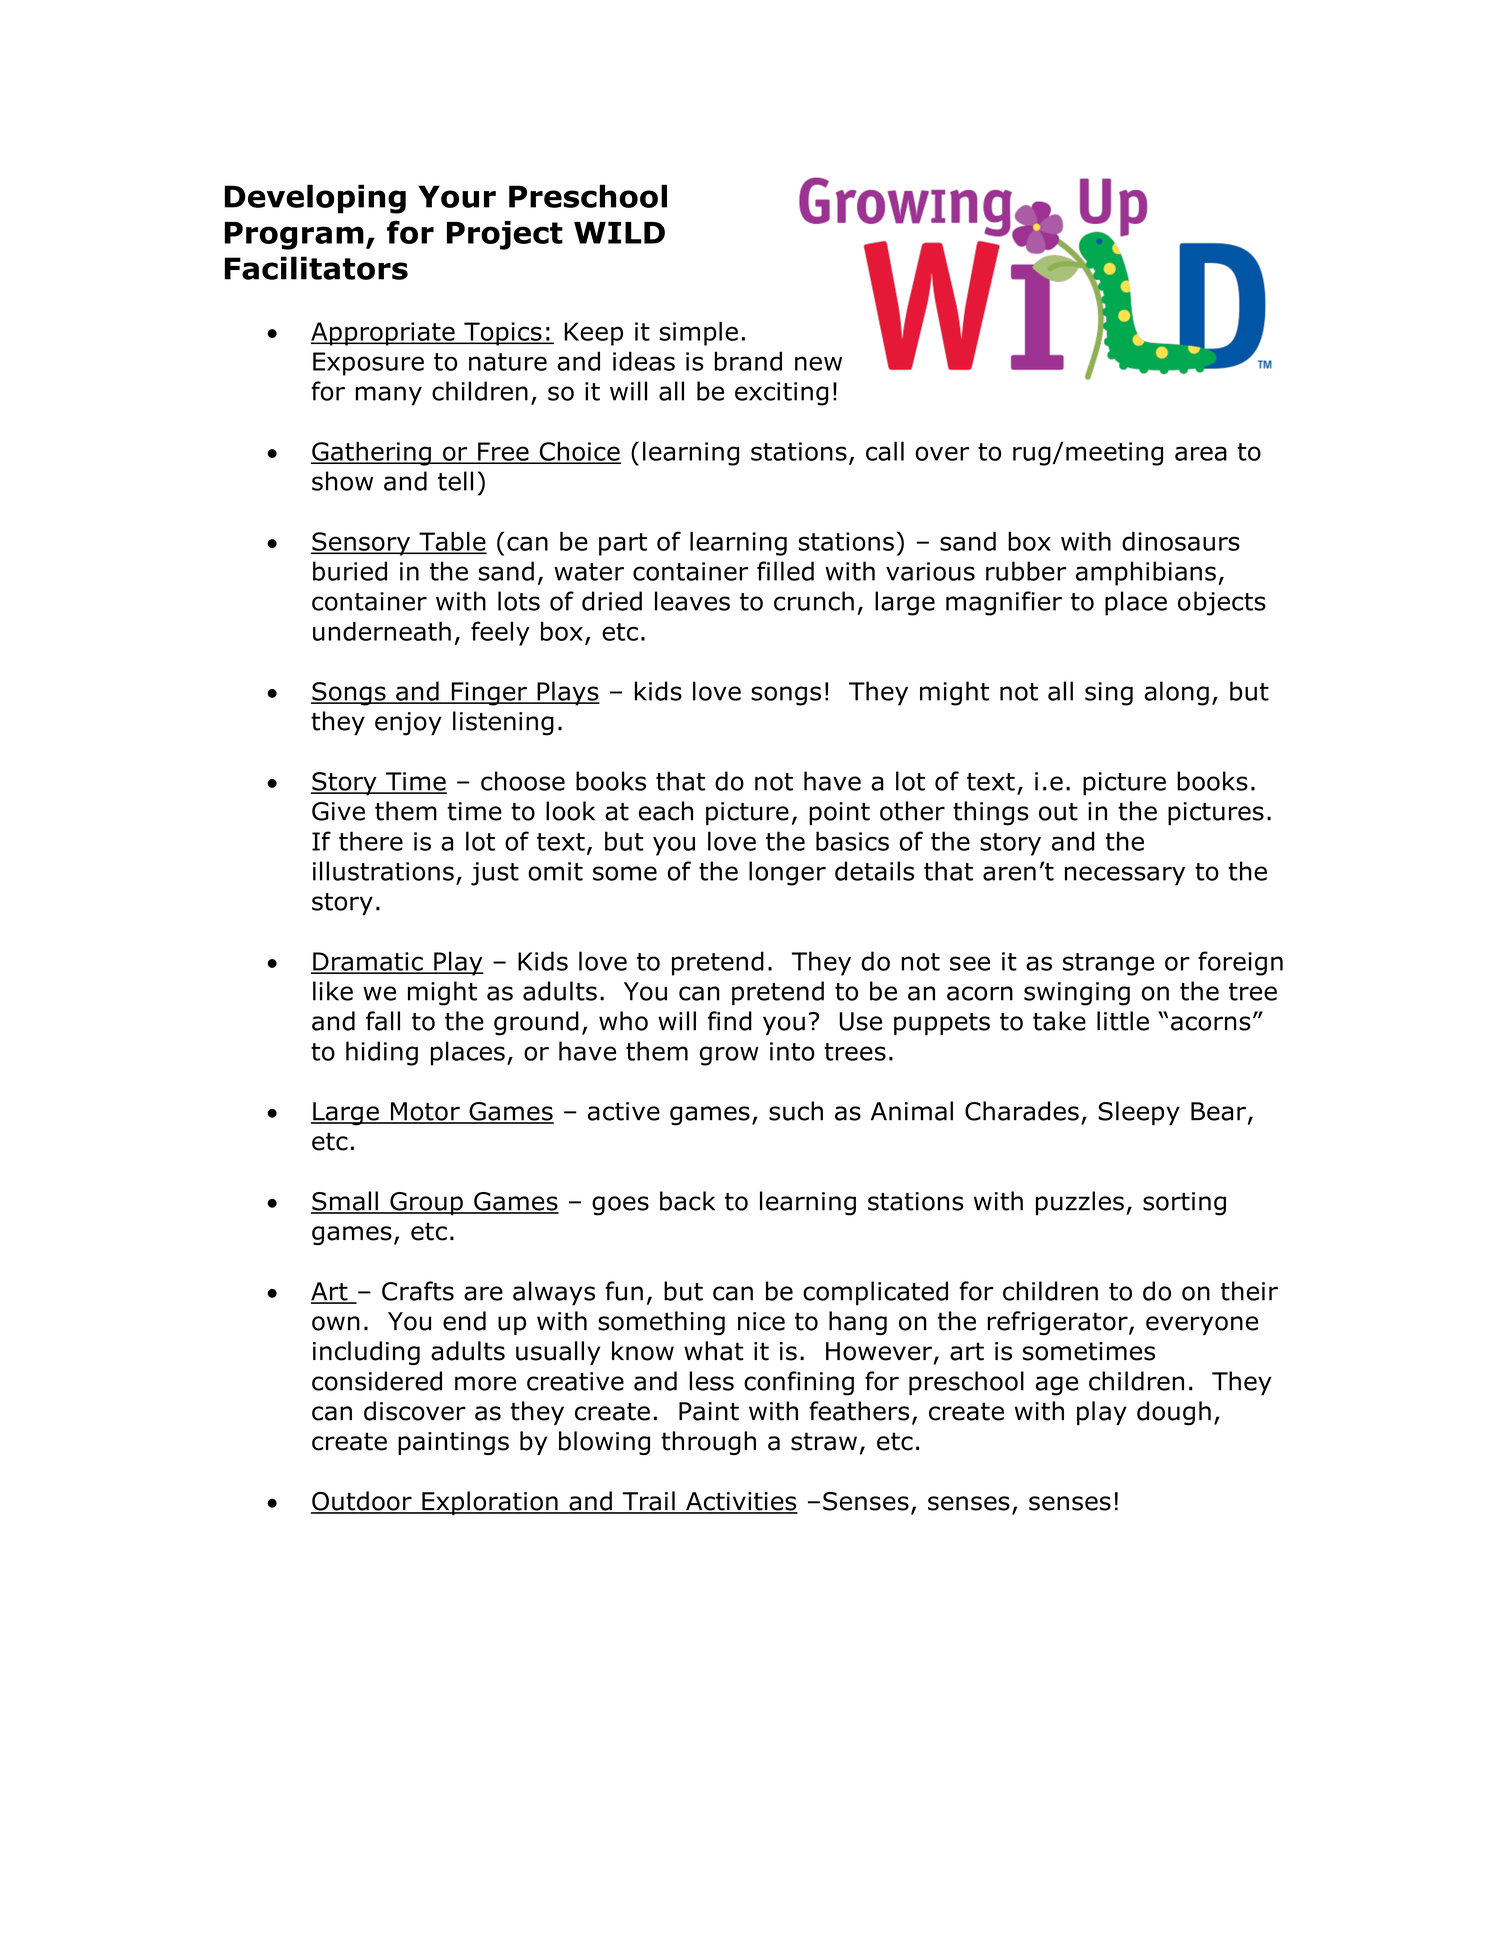 This image has height=1954, width=1510. Describe the element at coordinates (796, 1111) in the image. I see `such` at that location.
